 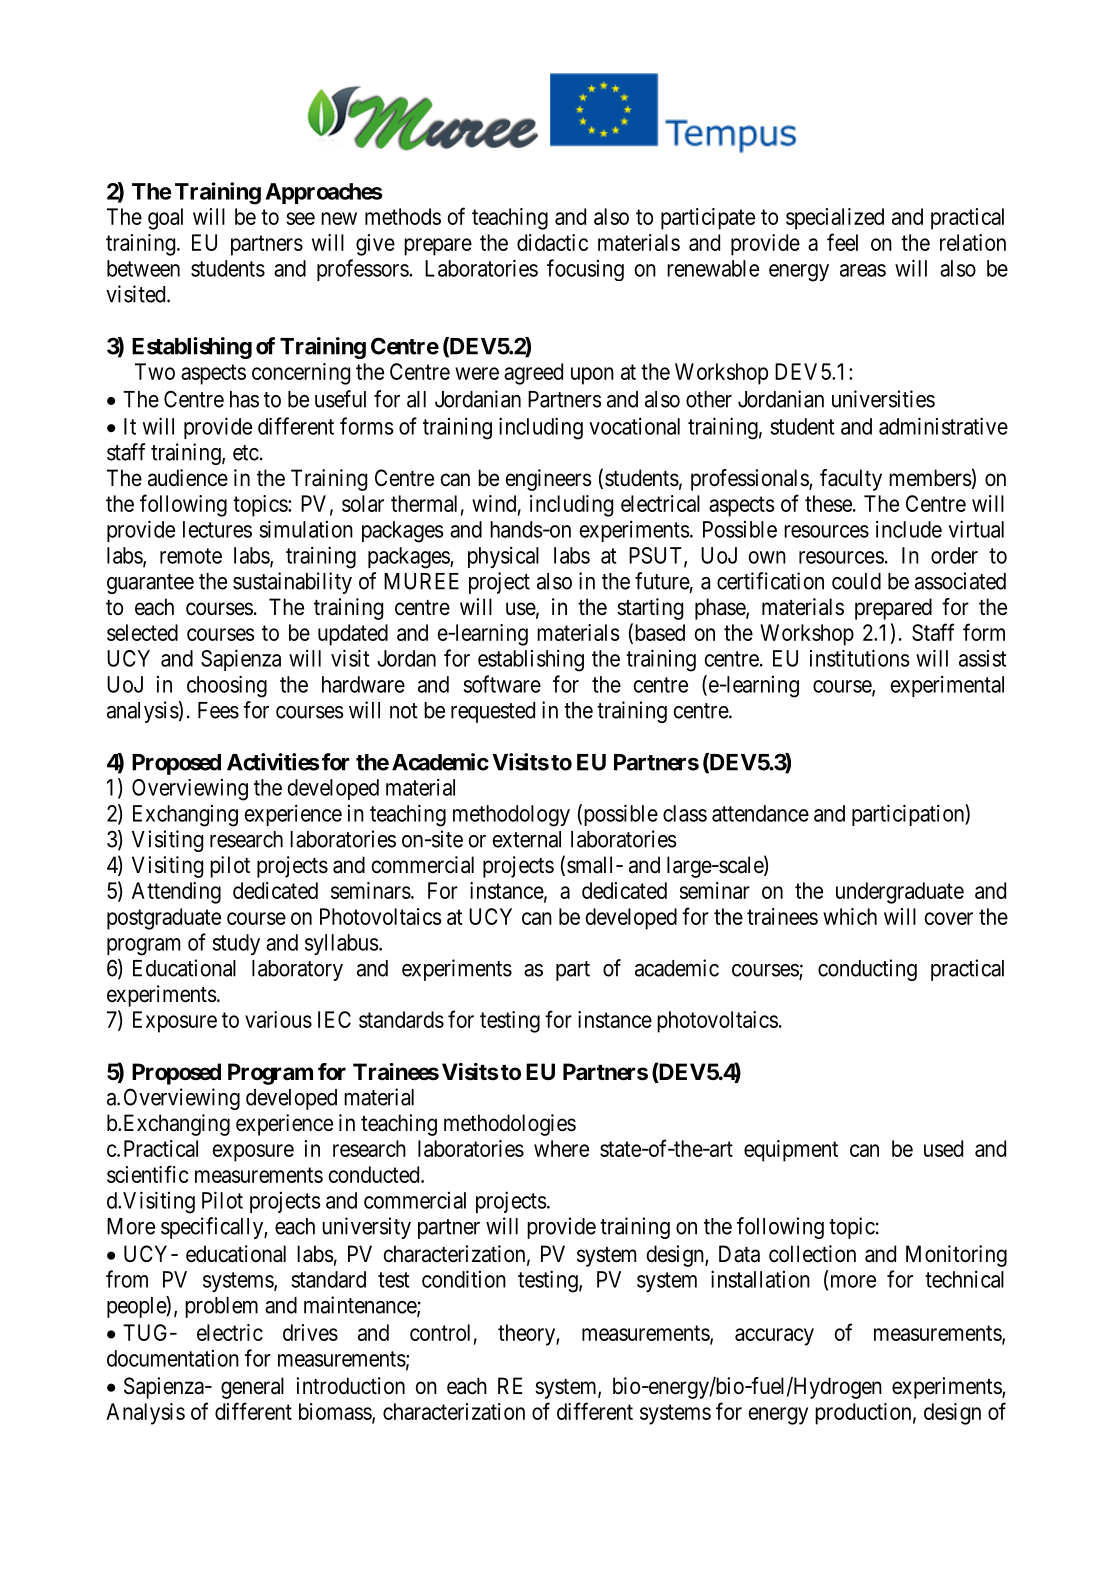 I want to click on areas, so click(x=863, y=270).
